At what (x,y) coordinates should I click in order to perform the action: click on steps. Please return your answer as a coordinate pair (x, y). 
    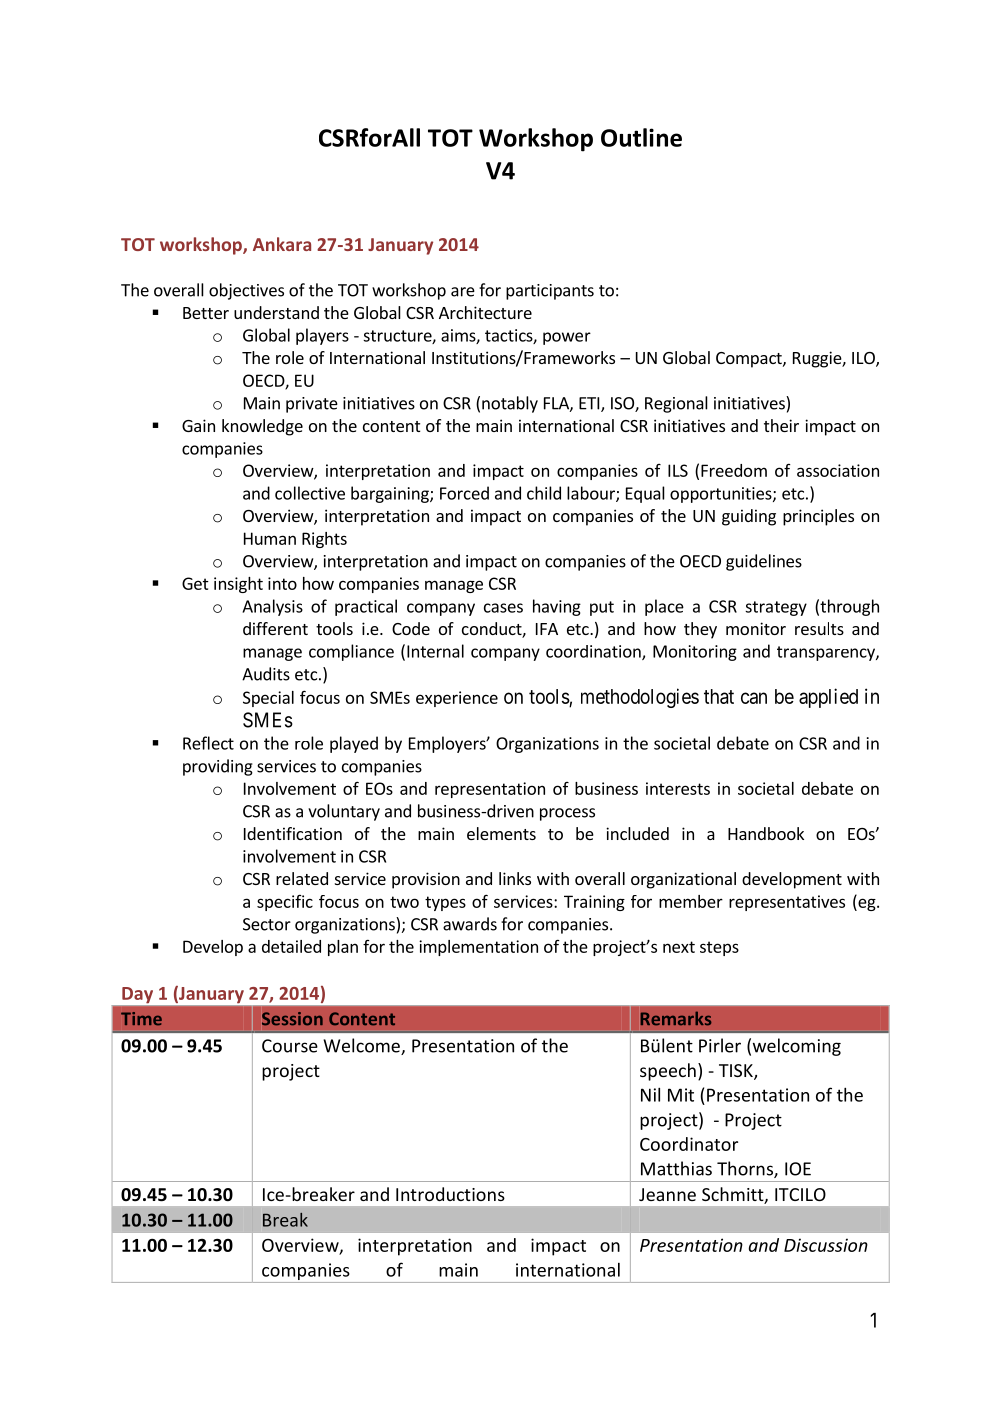
    Looking at the image, I should click on (719, 948).
